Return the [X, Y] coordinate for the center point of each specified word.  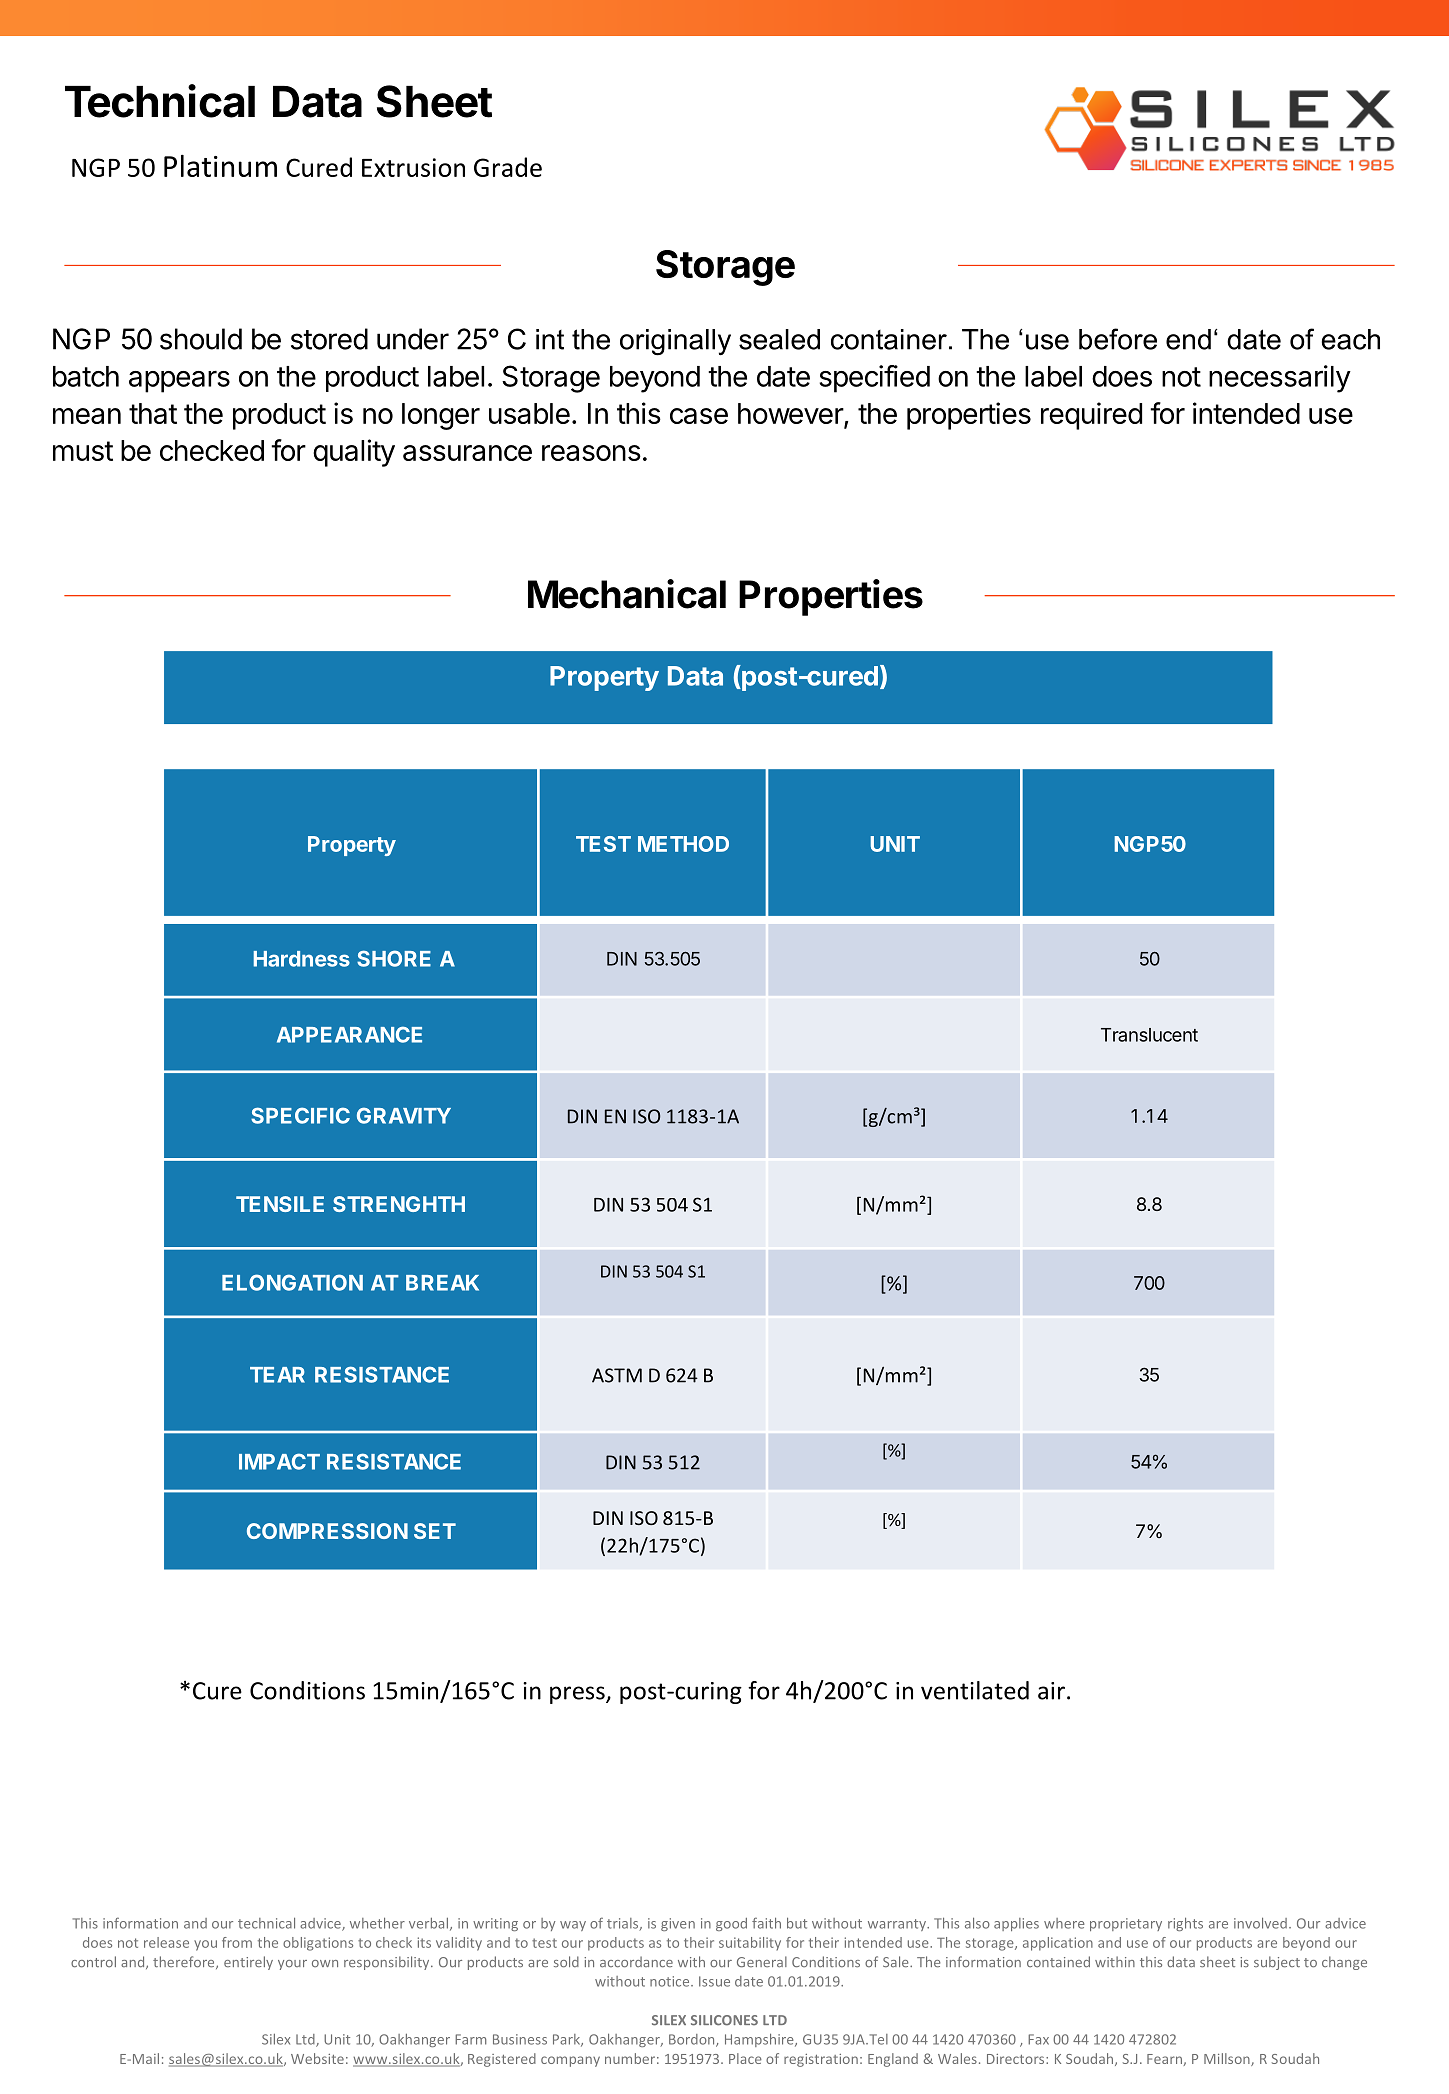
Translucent [1149, 1035]
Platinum [220, 166]
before [1118, 339]
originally [675, 342]
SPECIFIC [300, 1115]
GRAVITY [404, 1115]
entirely [248, 1963]
